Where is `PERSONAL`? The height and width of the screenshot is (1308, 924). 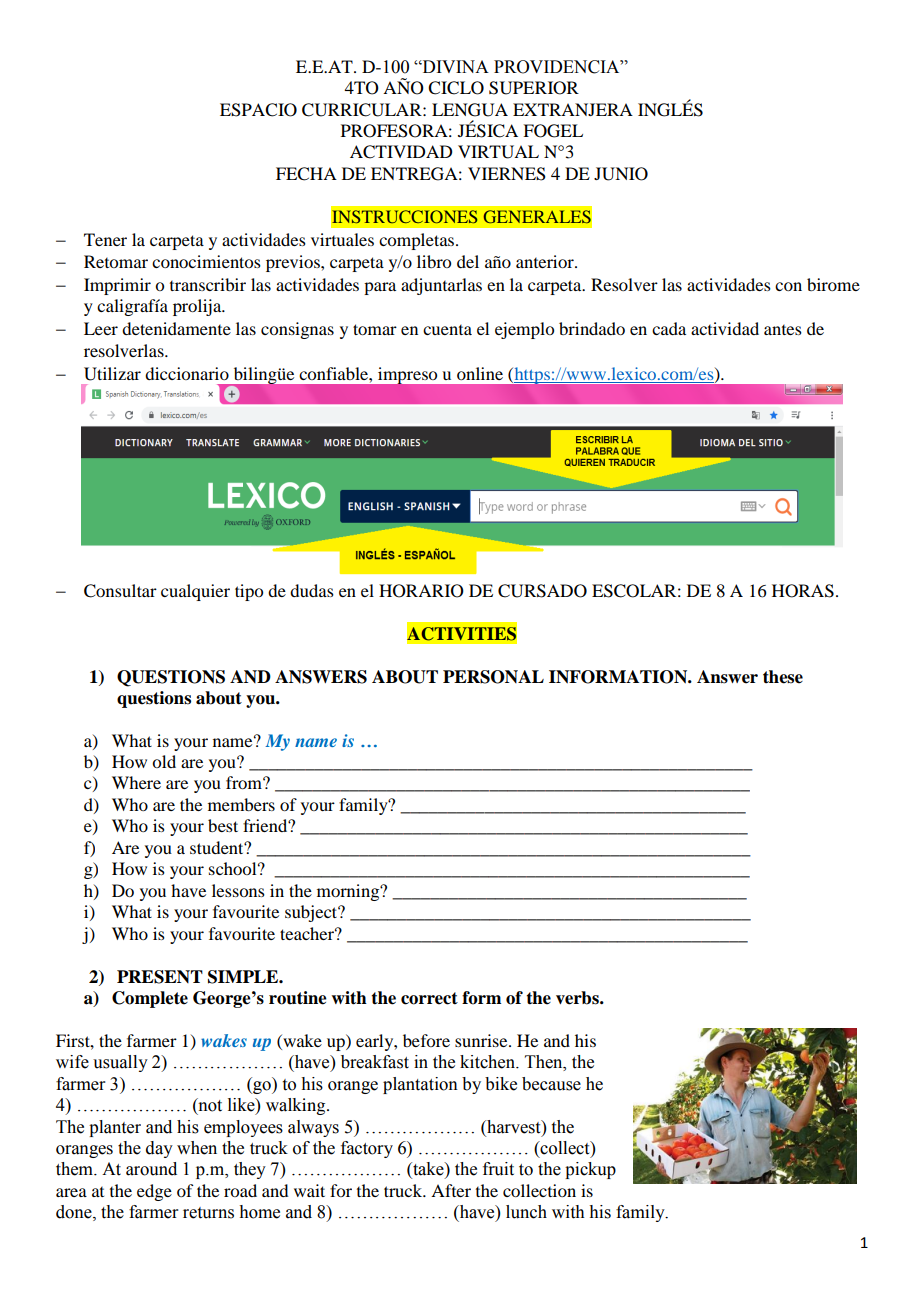
PERSONAL is located at coordinates (493, 677).
